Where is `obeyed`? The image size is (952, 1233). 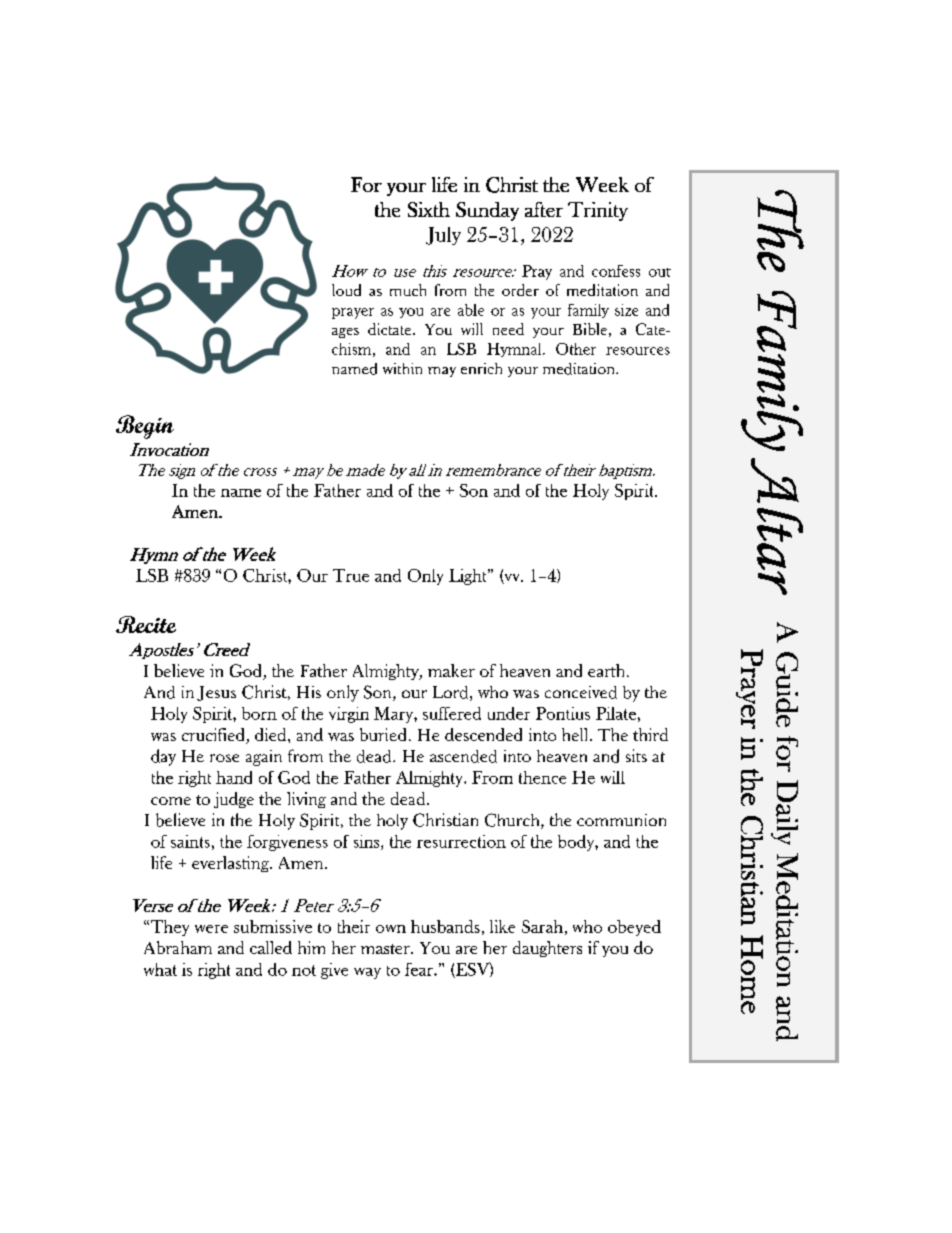
obeyed is located at coordinates (634, 928).
